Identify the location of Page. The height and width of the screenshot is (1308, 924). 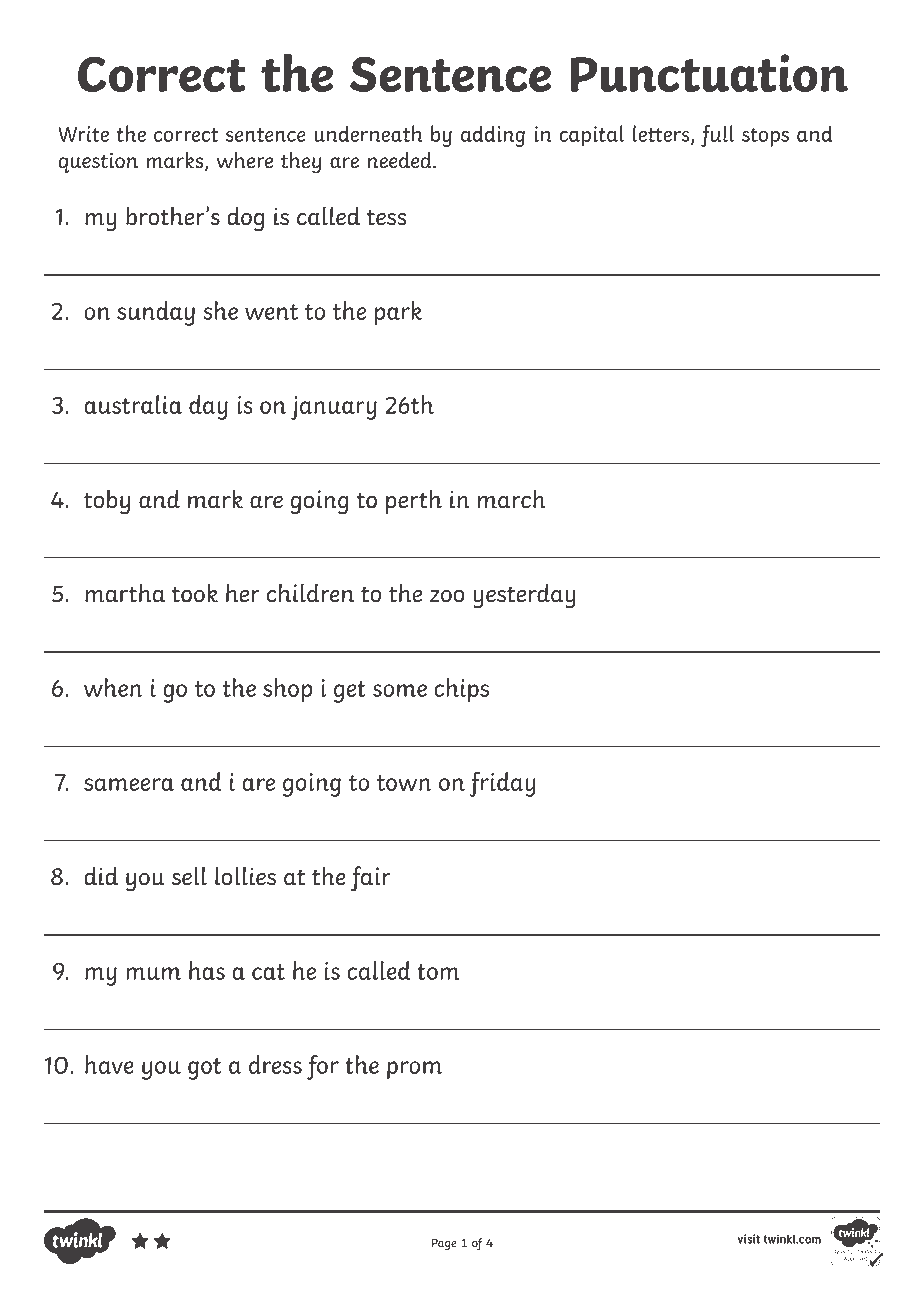
(444, 1244).
